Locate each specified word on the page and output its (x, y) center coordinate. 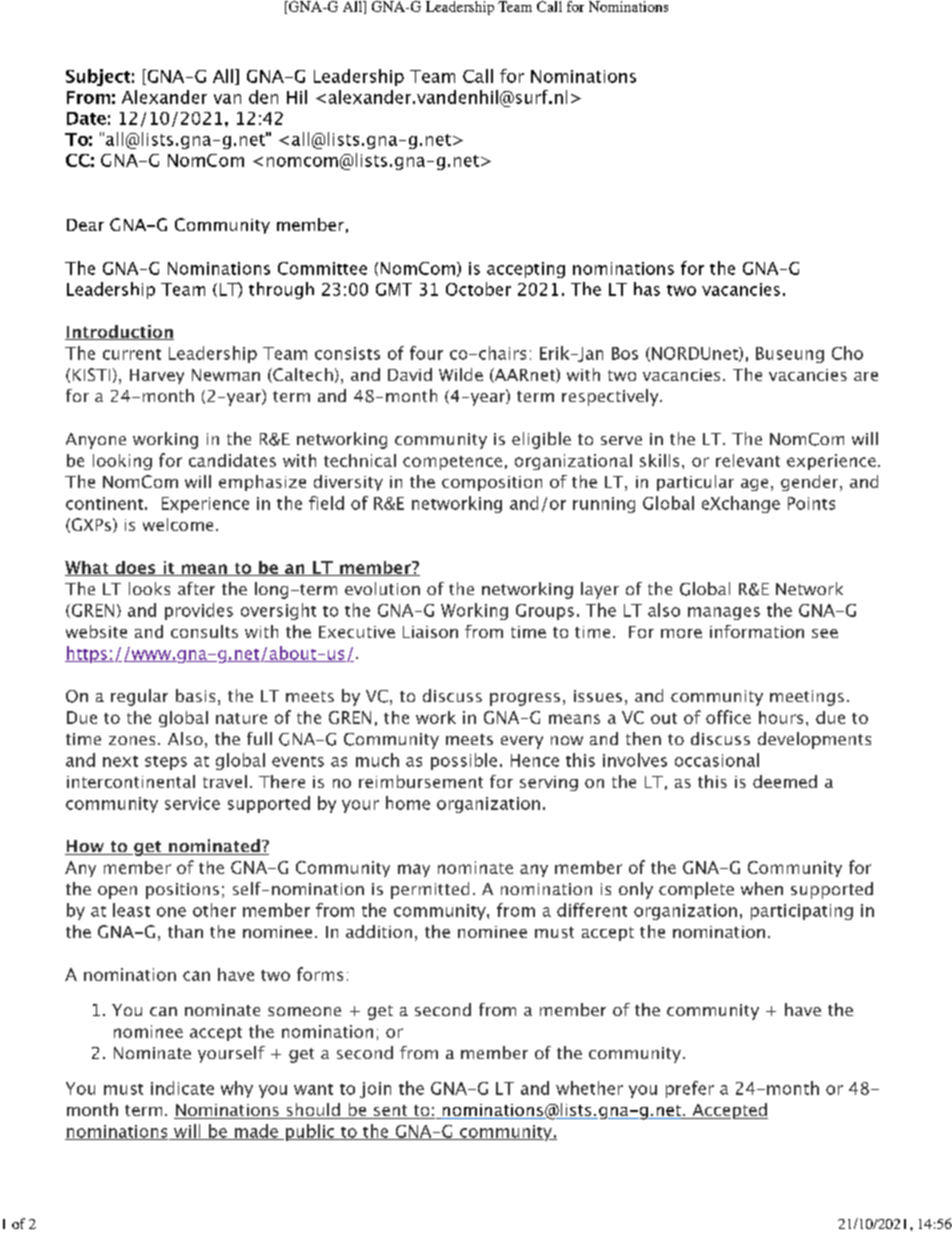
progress (525, 699)
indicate (182, 1088)
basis (195, 695)
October (478, 289)
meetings (807, 698)
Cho (847, 353)
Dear (85, 225)
